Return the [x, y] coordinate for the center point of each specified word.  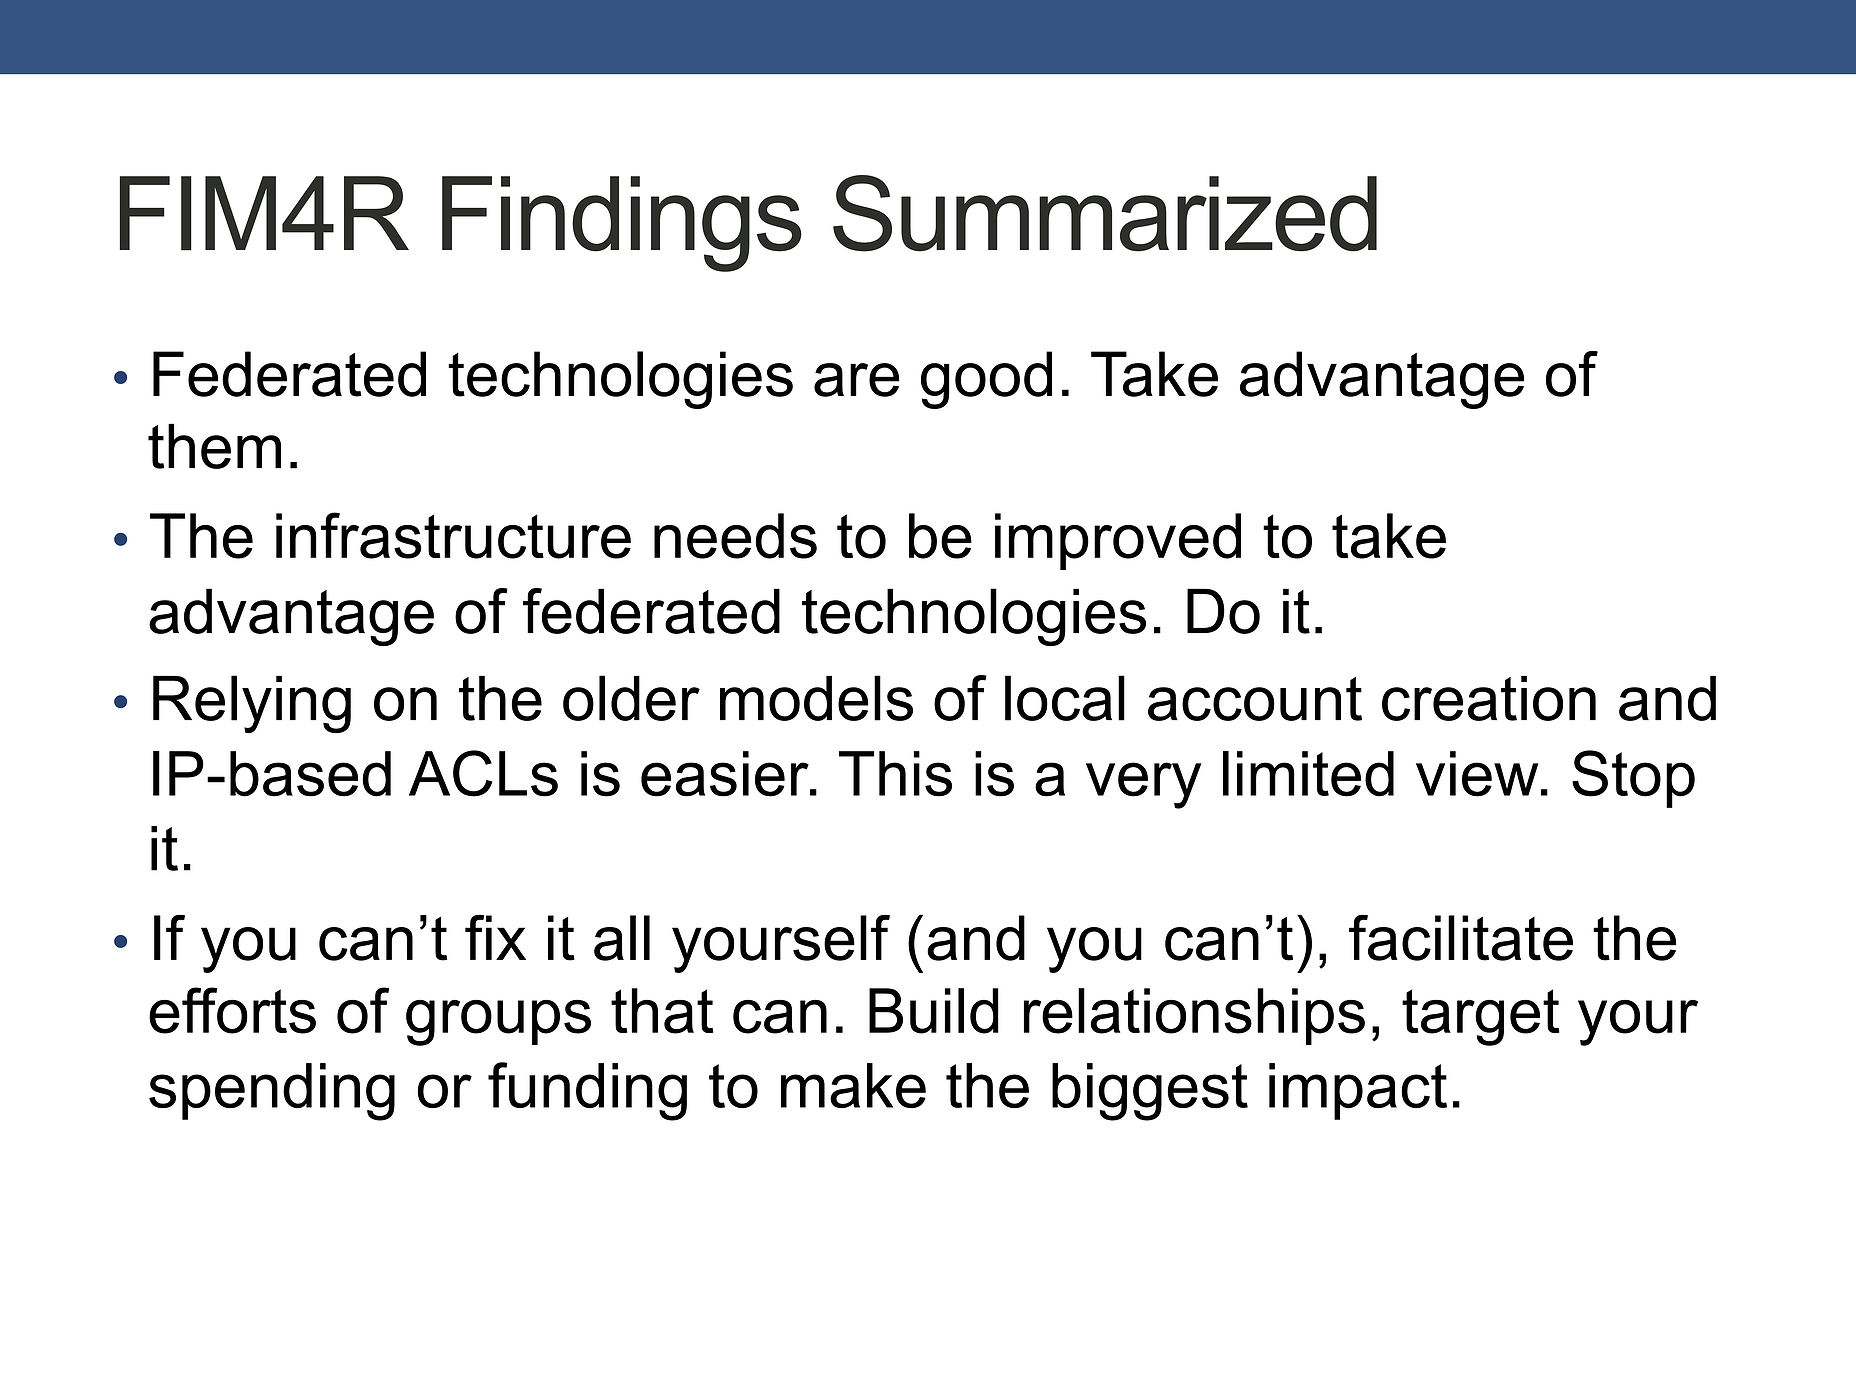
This [895, 774]
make [853, 1085]
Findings [622, 224]
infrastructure [453, 535]
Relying [252, 704]
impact [1358, 1091]
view [1477, 774]
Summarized [1105, 213]
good [986, 380]
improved [1118, 541]
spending [272, 1092]
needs [735, 536]
